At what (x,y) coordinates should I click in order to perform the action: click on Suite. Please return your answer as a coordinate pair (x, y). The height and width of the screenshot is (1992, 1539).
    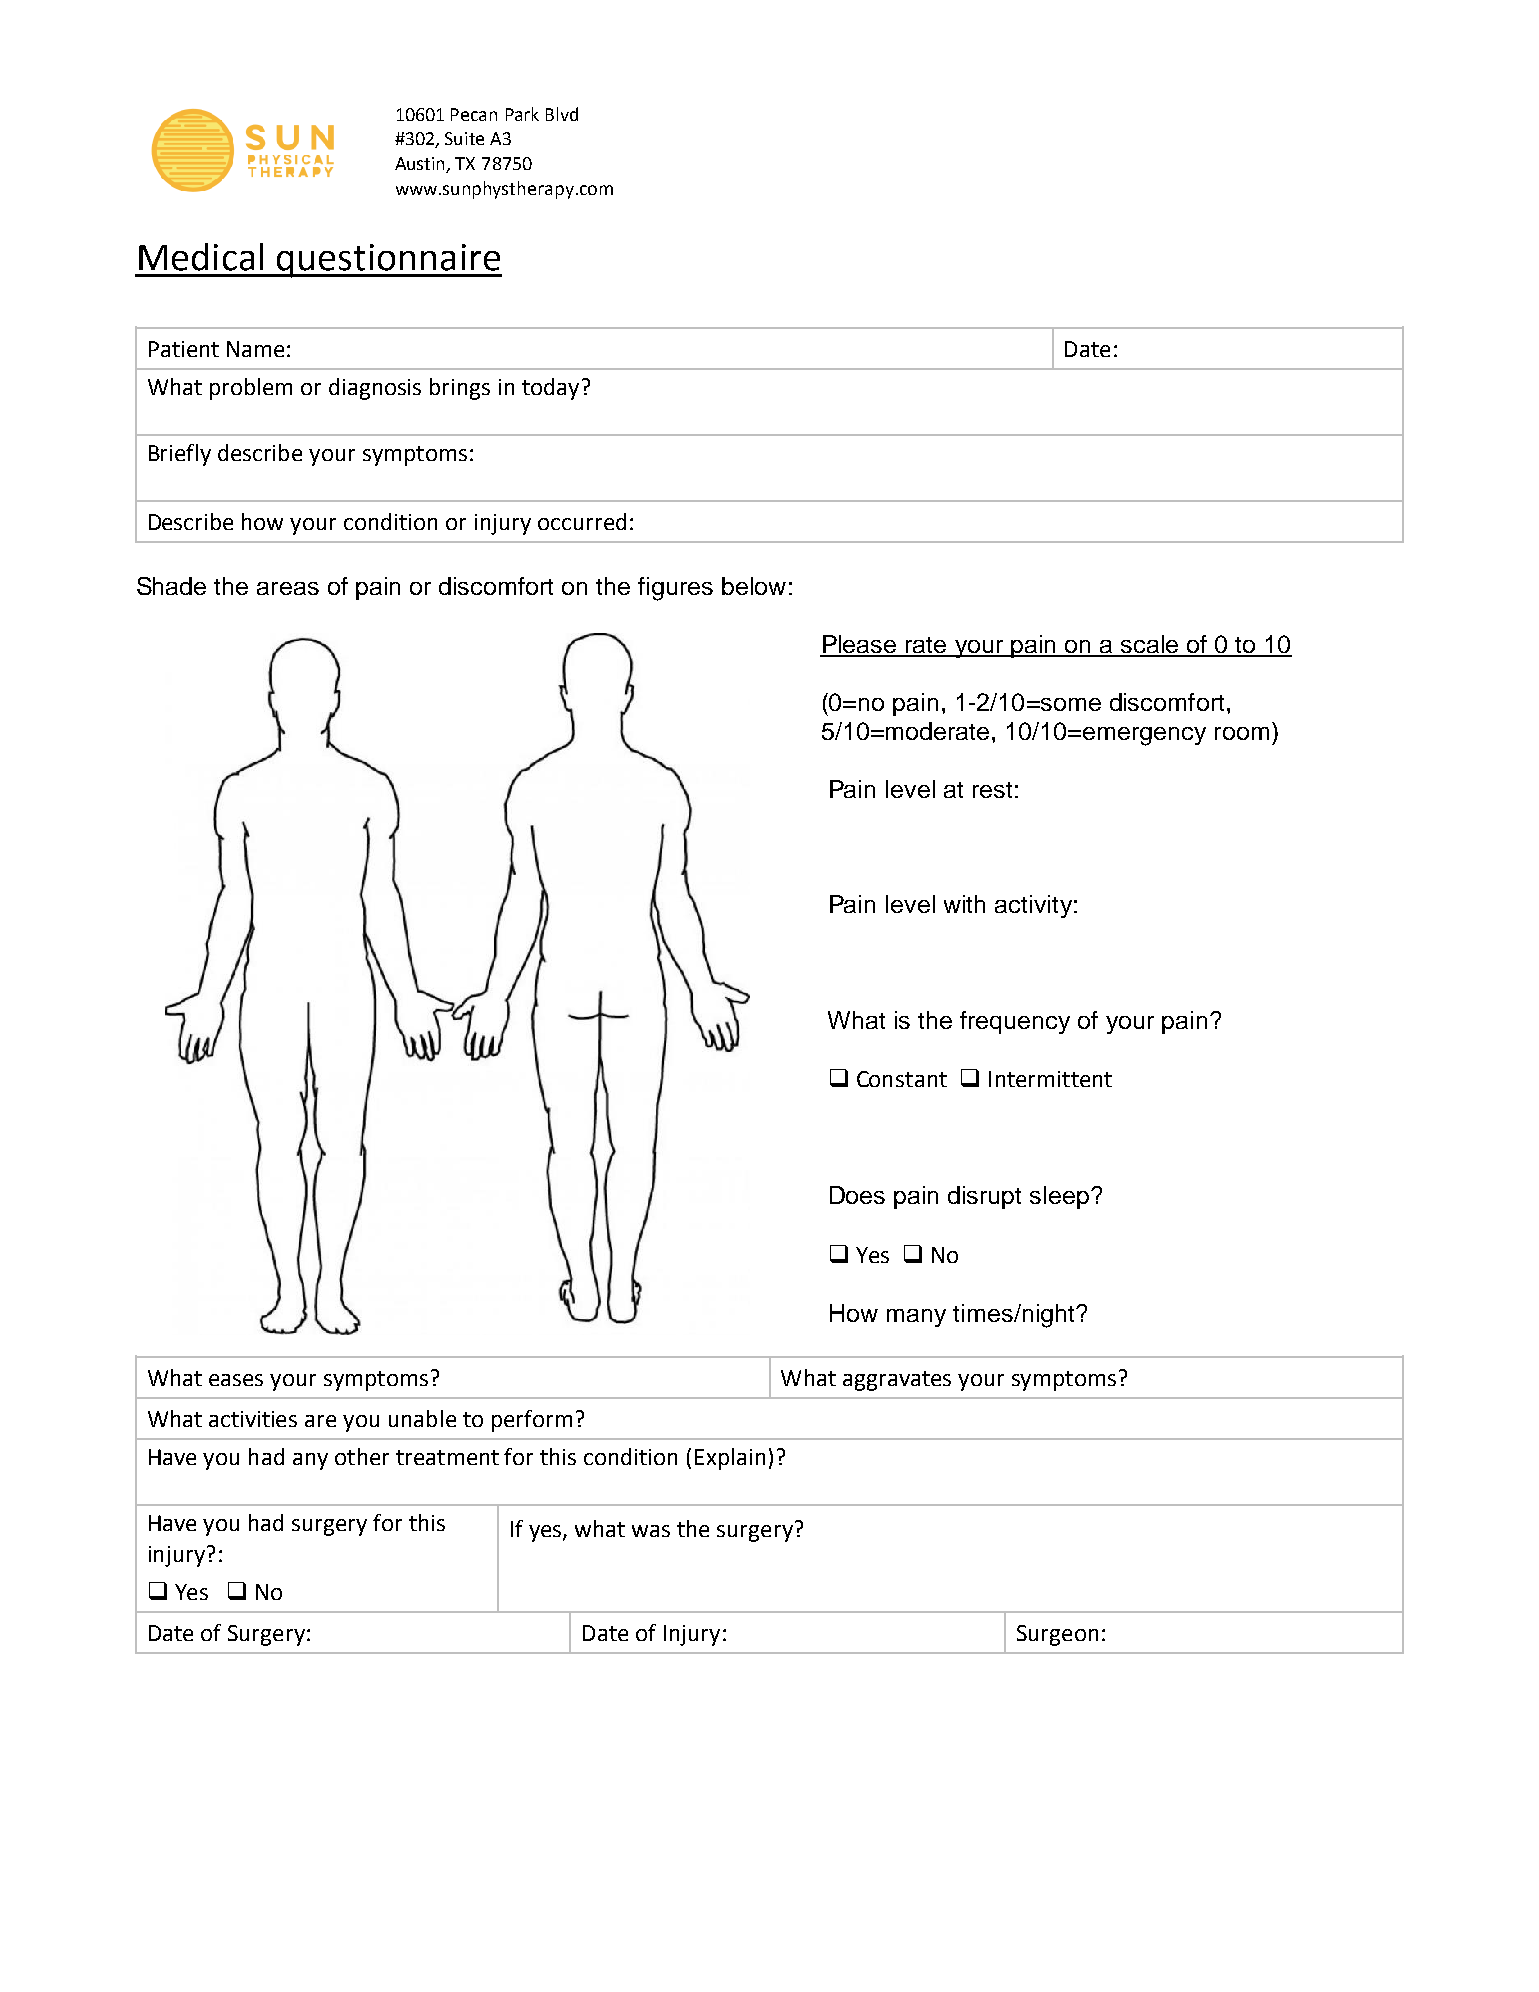
    Looking at the image, I should click on (464, 138).
